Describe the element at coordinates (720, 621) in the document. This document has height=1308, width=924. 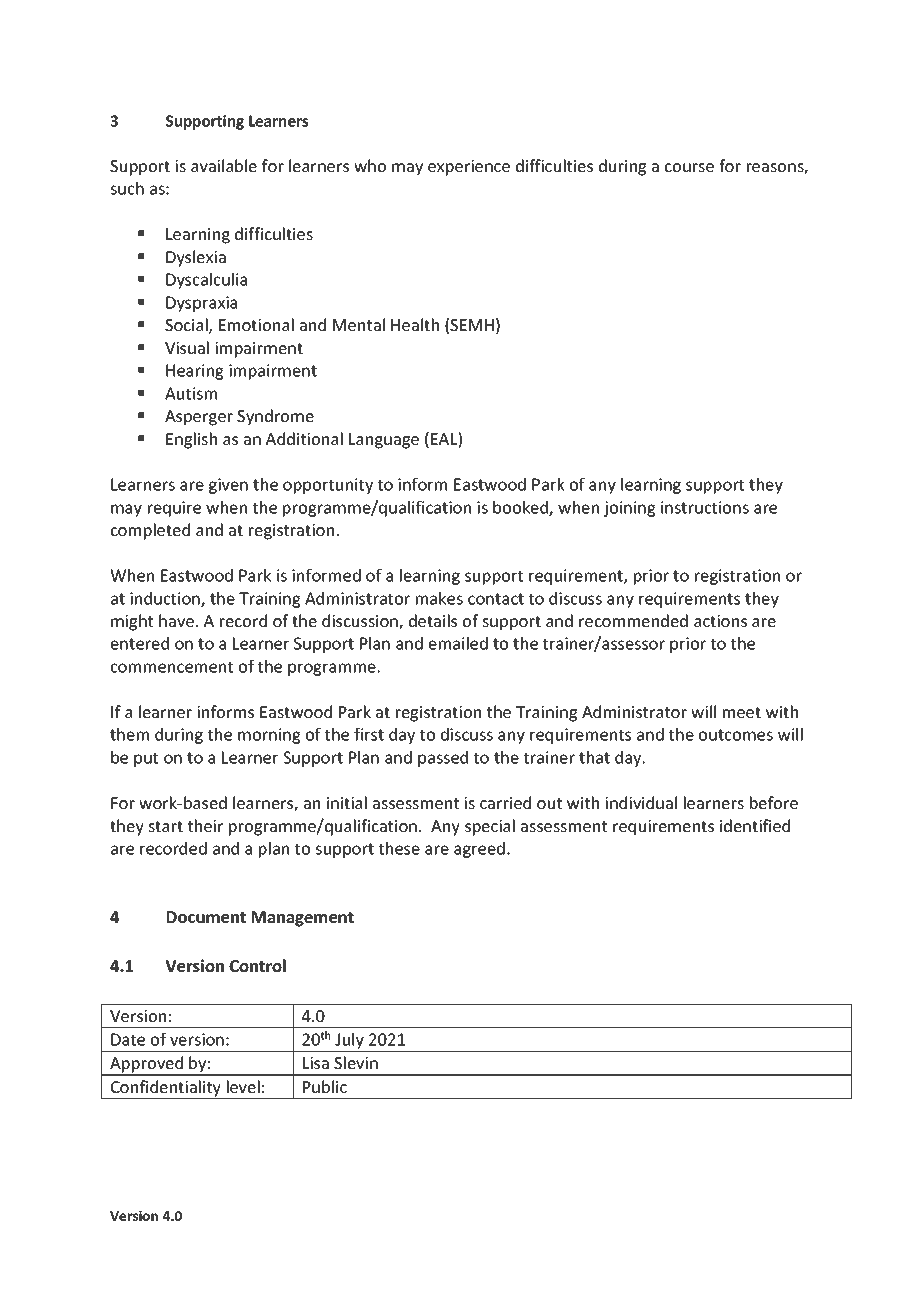
I see `actions` at that location.
